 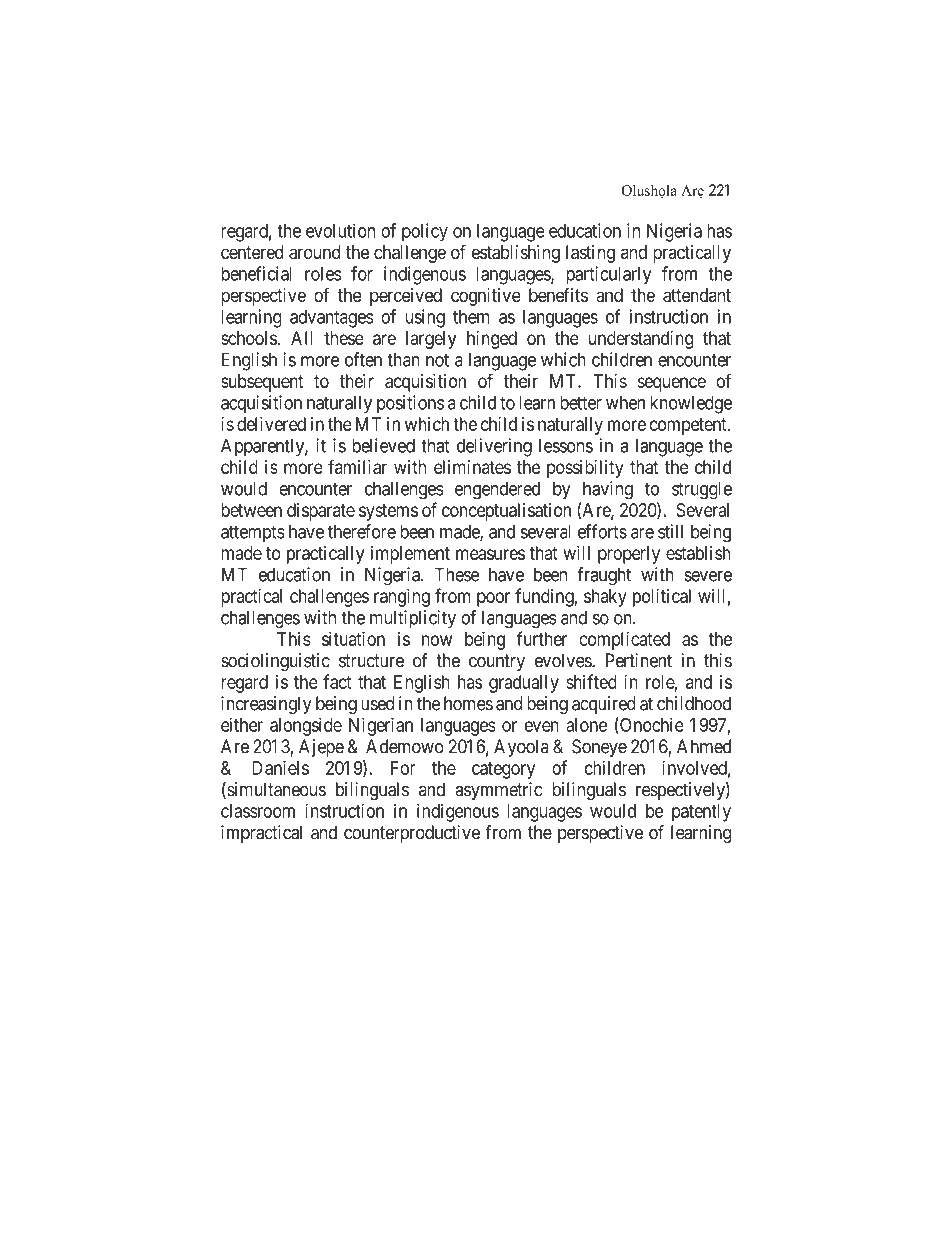 I want to click on complicated, so click(x=624, y=640).
